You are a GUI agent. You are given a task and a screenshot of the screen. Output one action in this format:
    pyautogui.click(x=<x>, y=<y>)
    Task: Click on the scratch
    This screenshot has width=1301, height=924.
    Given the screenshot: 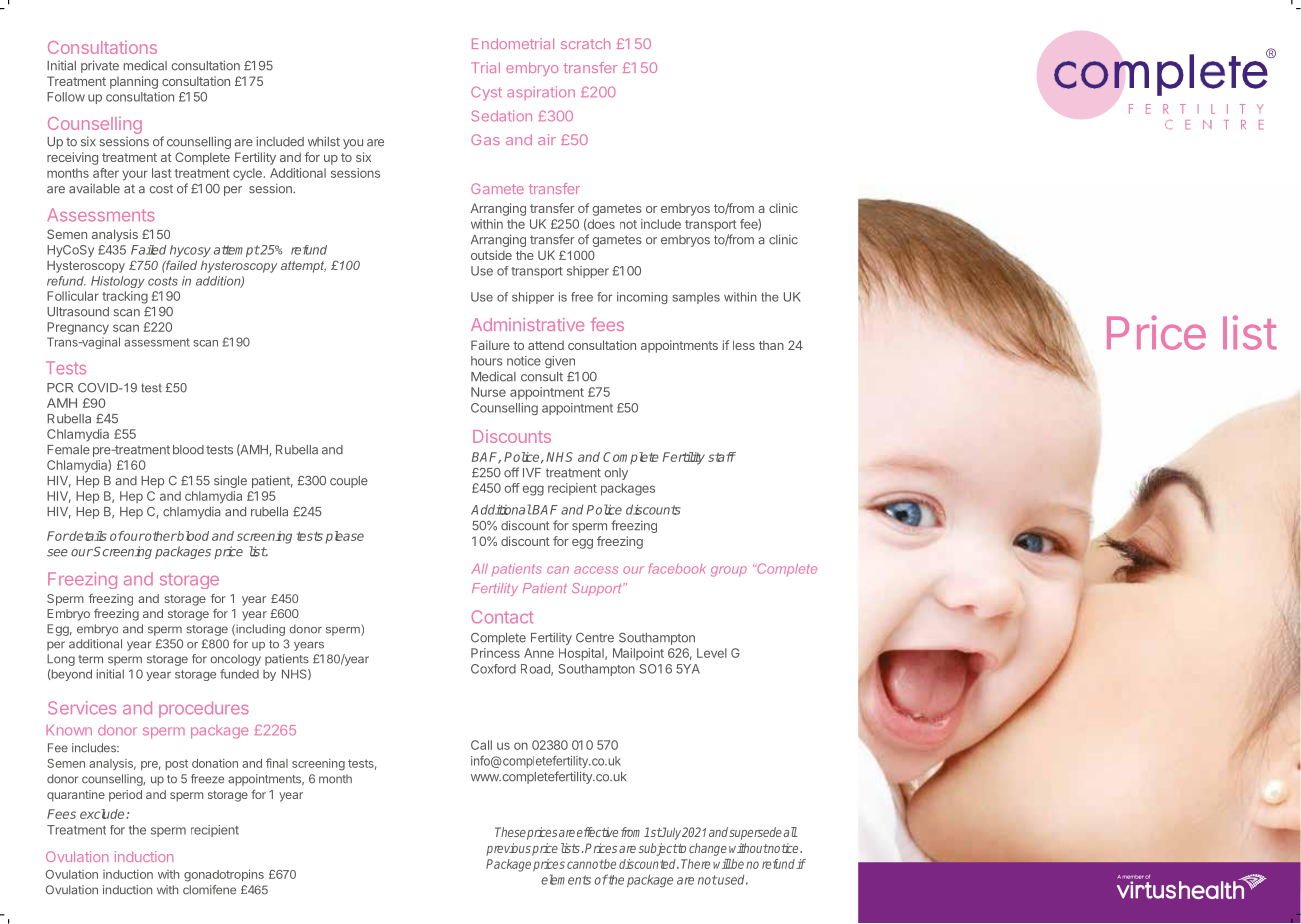 What is the action you would take?
    pyautogui.click(x=585, y=43)
